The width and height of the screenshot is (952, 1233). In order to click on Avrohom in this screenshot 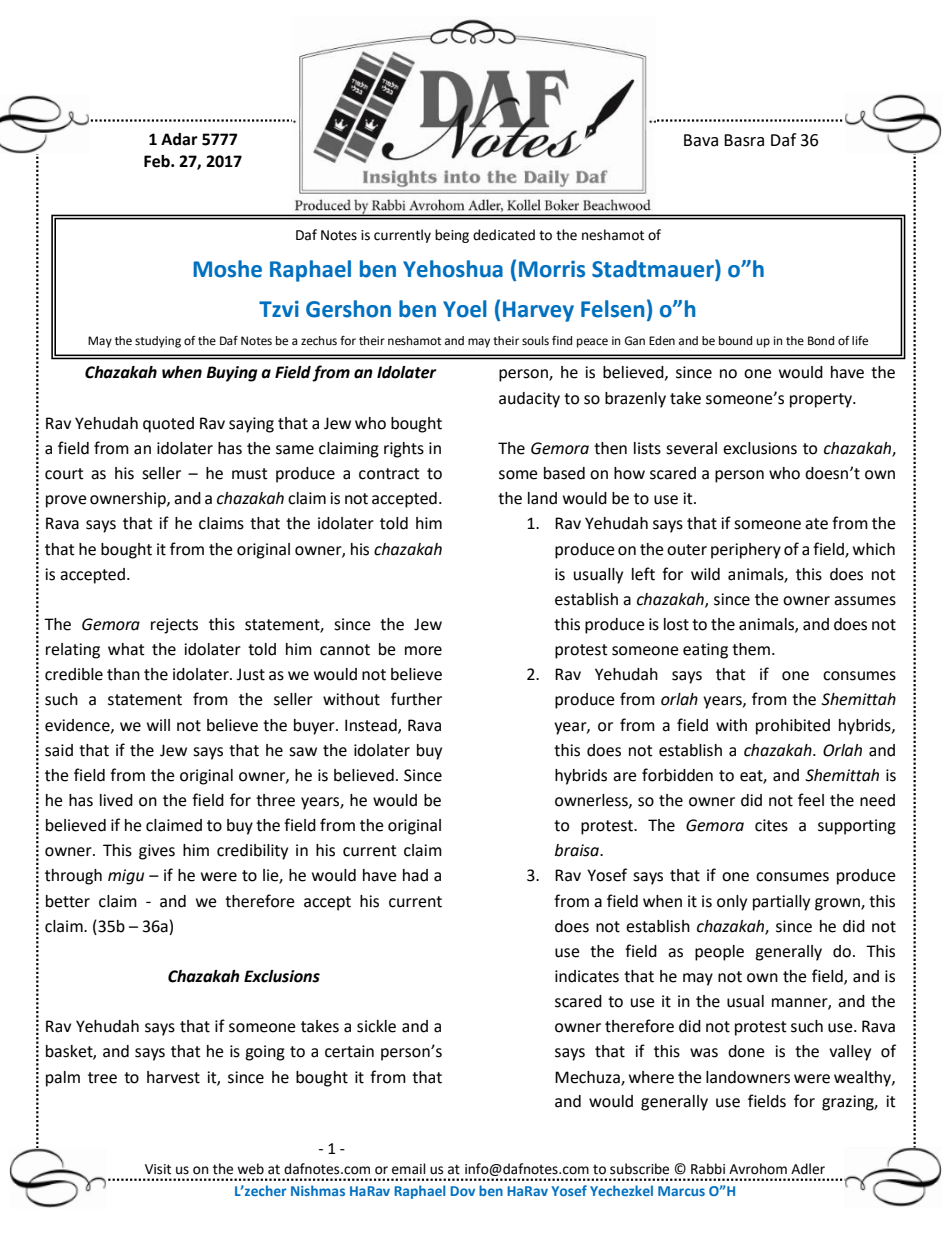, I will do `click(758, 1169)`.
